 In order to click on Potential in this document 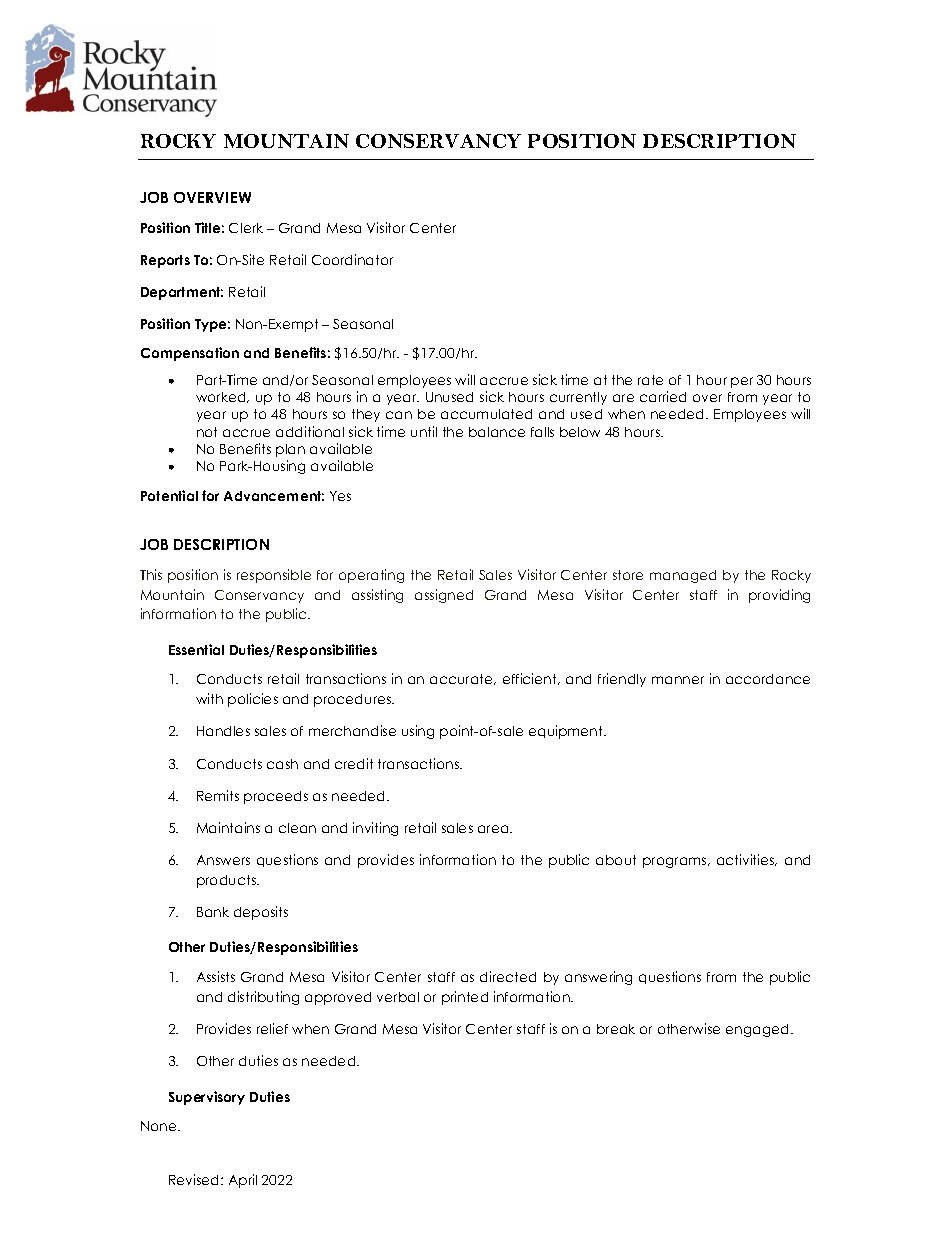, I will do `click(169, 495)`.
